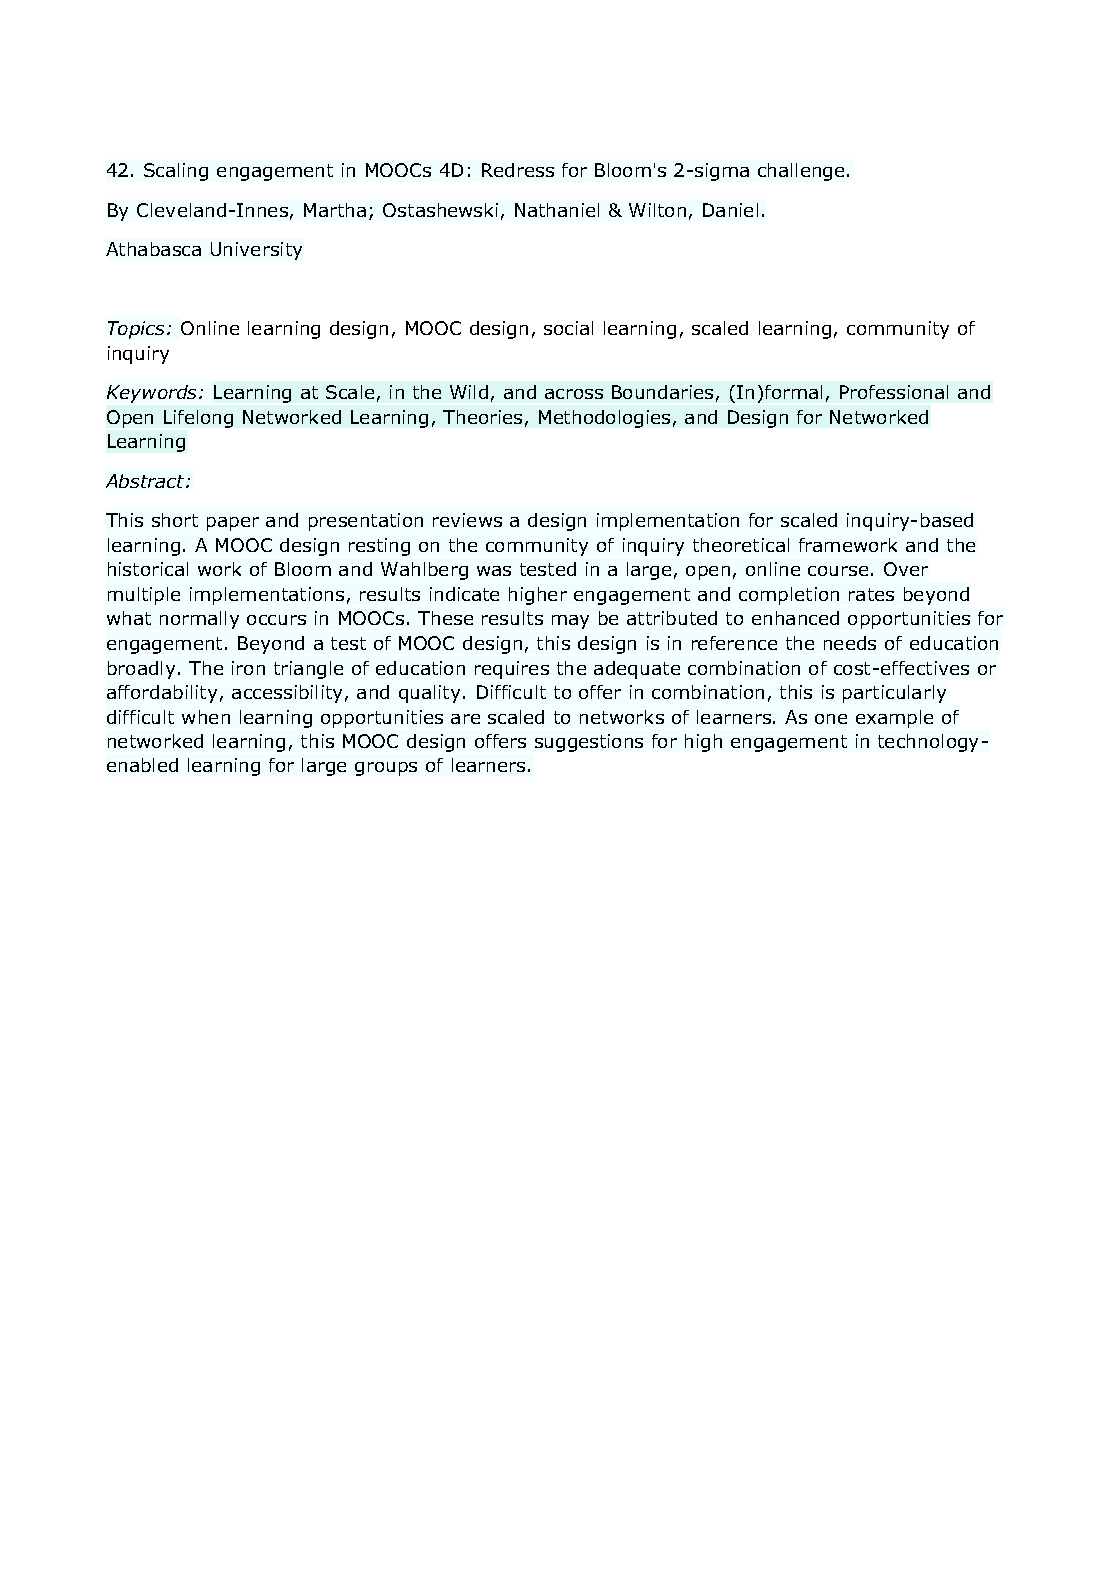  Describe the element at coordinates (518, 170) in the screenshot. I see `Redress` at that location.
